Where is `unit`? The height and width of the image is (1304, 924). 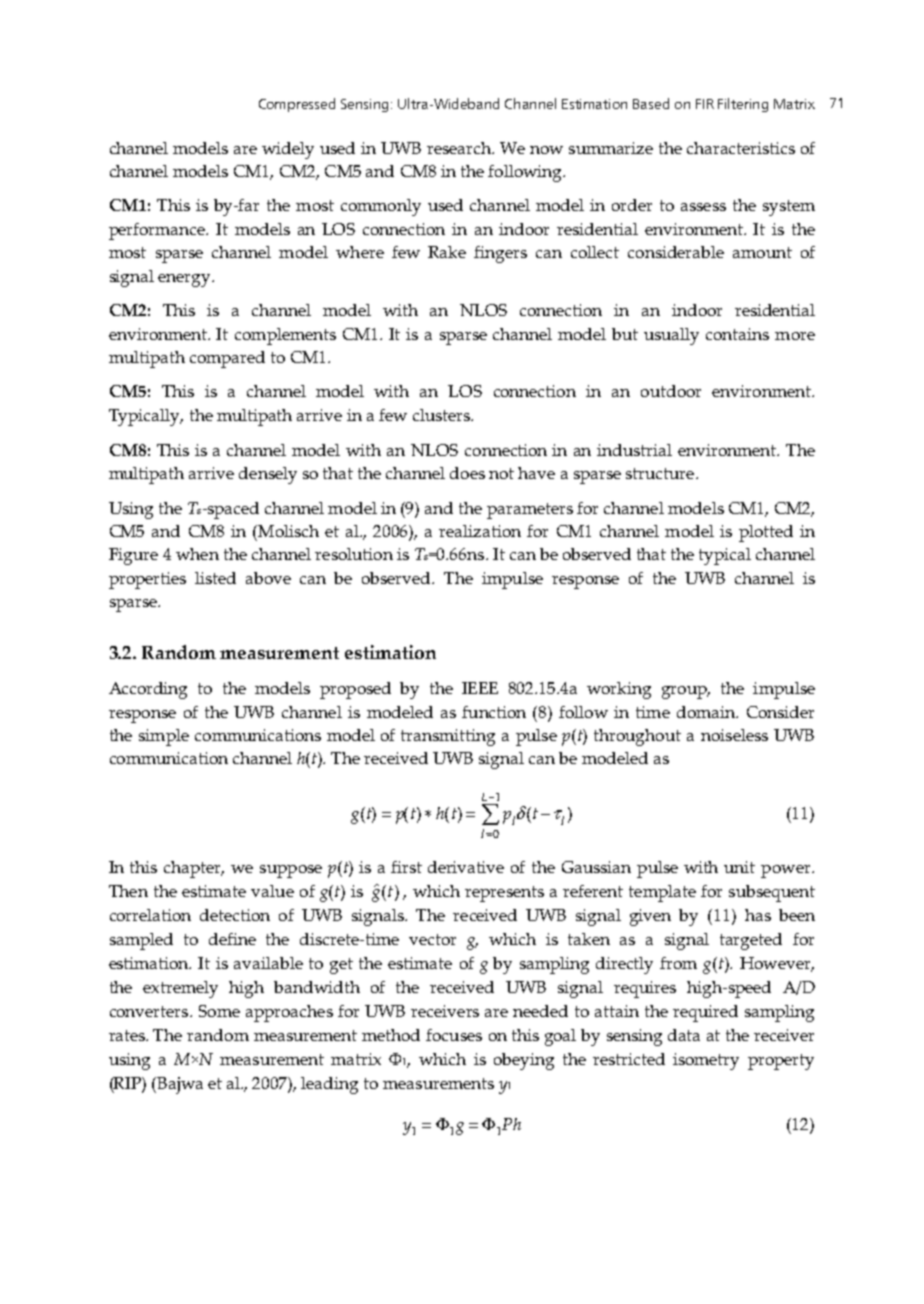
unit is located at coordinates (739, 867).
